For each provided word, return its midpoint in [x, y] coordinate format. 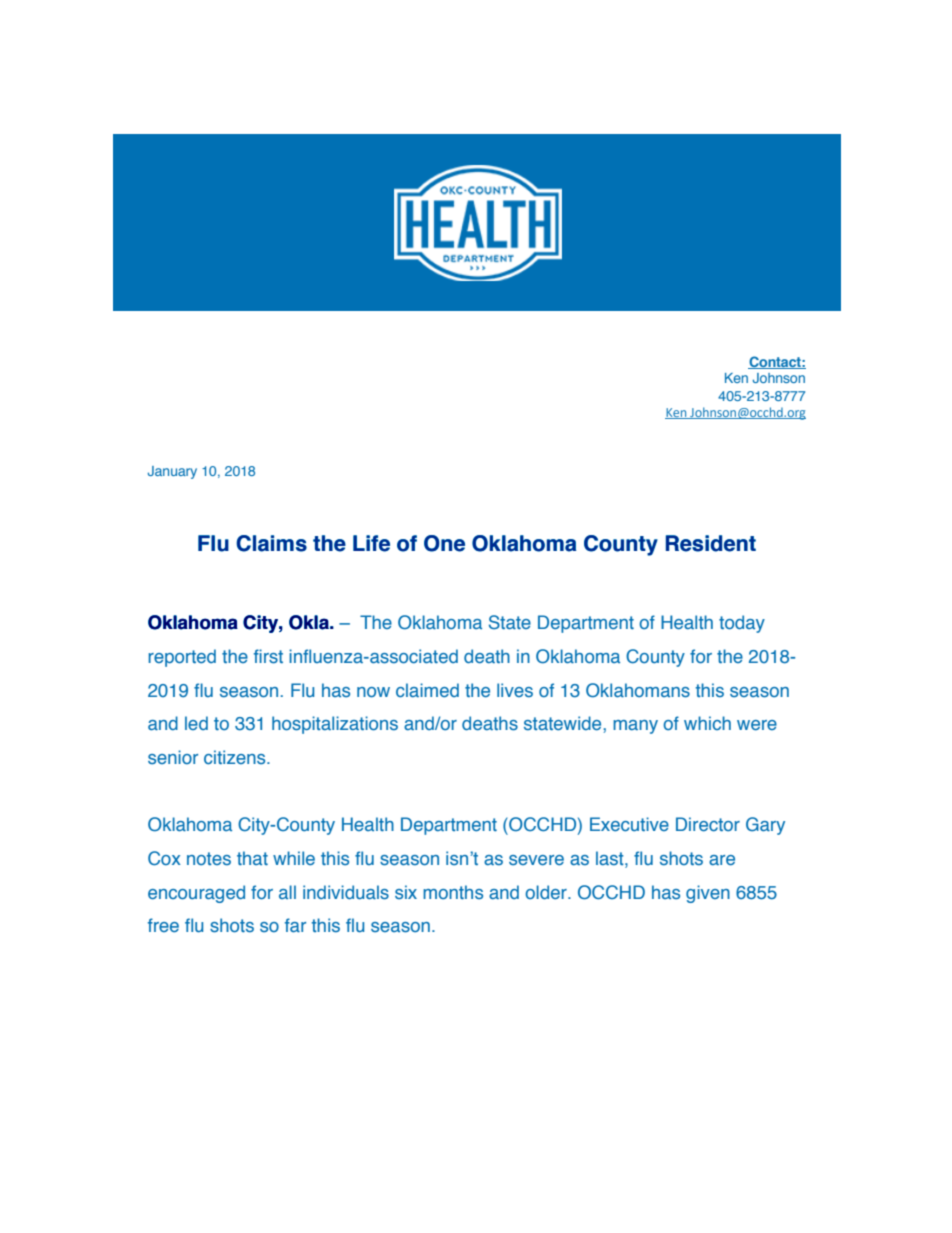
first [268, 656]
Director [708, 824]
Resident [711, 543]
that [252, 858]
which [707, 723]
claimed [427, 690]
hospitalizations [335, 725]
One [444, 543]
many [635, 727]
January [172, 472]
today [742, 624]
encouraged [196, 894]
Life [371, 543]
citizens [236, 757]
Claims [271, 543]
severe [536, 860]
